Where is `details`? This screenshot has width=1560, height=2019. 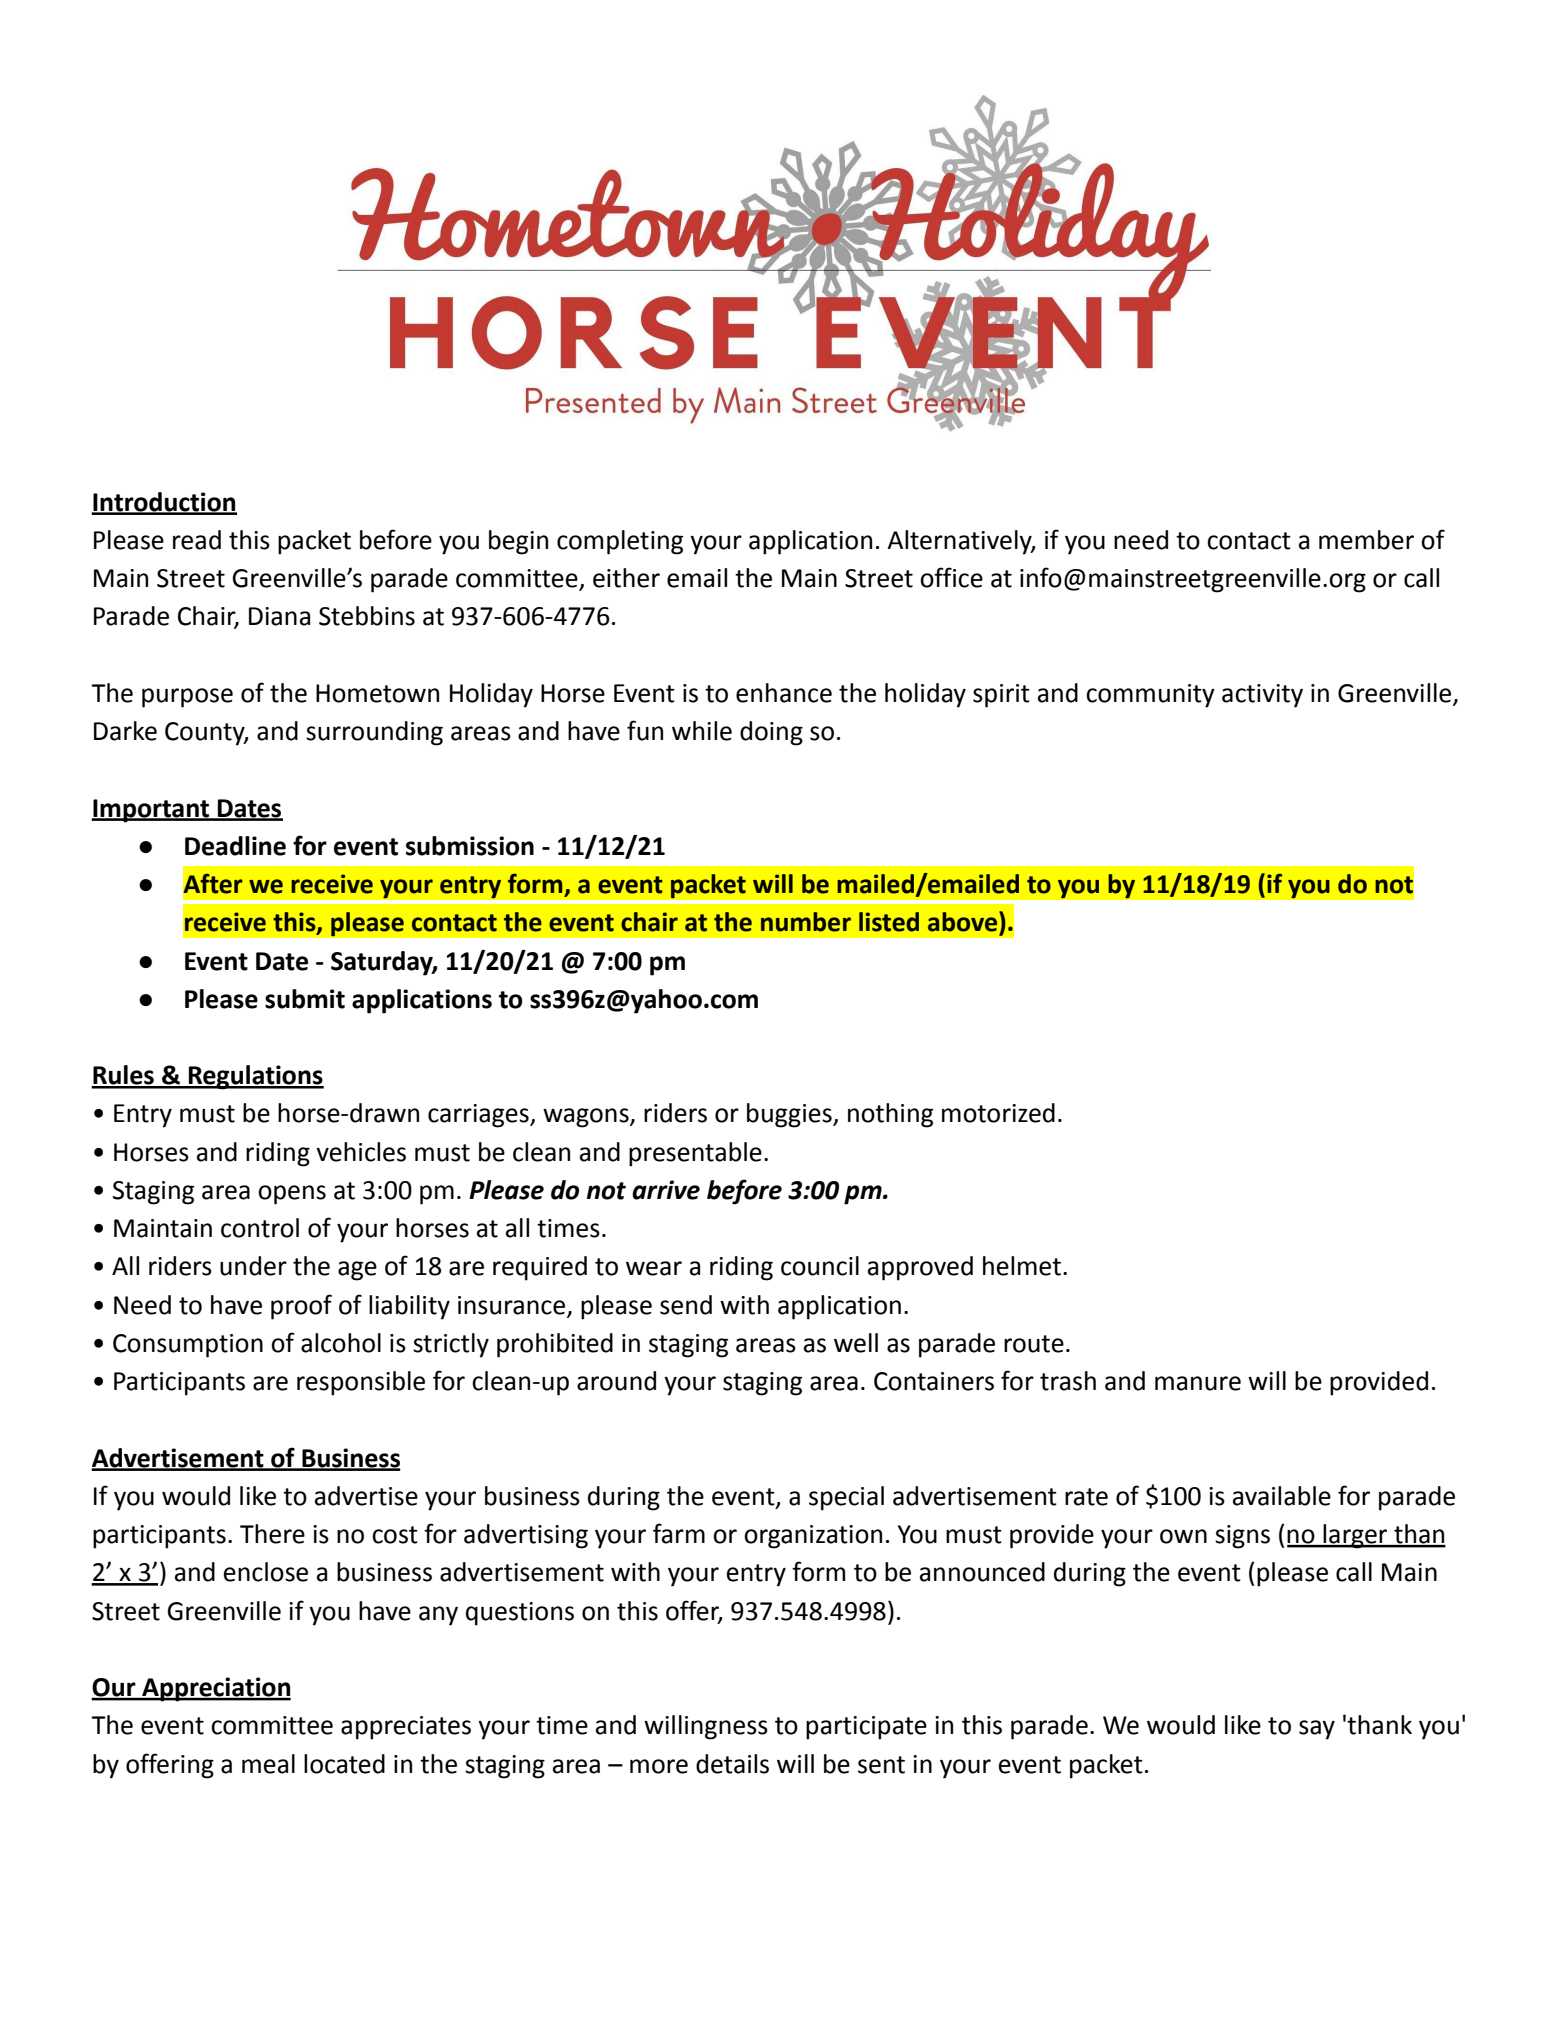 details is located at coordinates (732, 1764).
